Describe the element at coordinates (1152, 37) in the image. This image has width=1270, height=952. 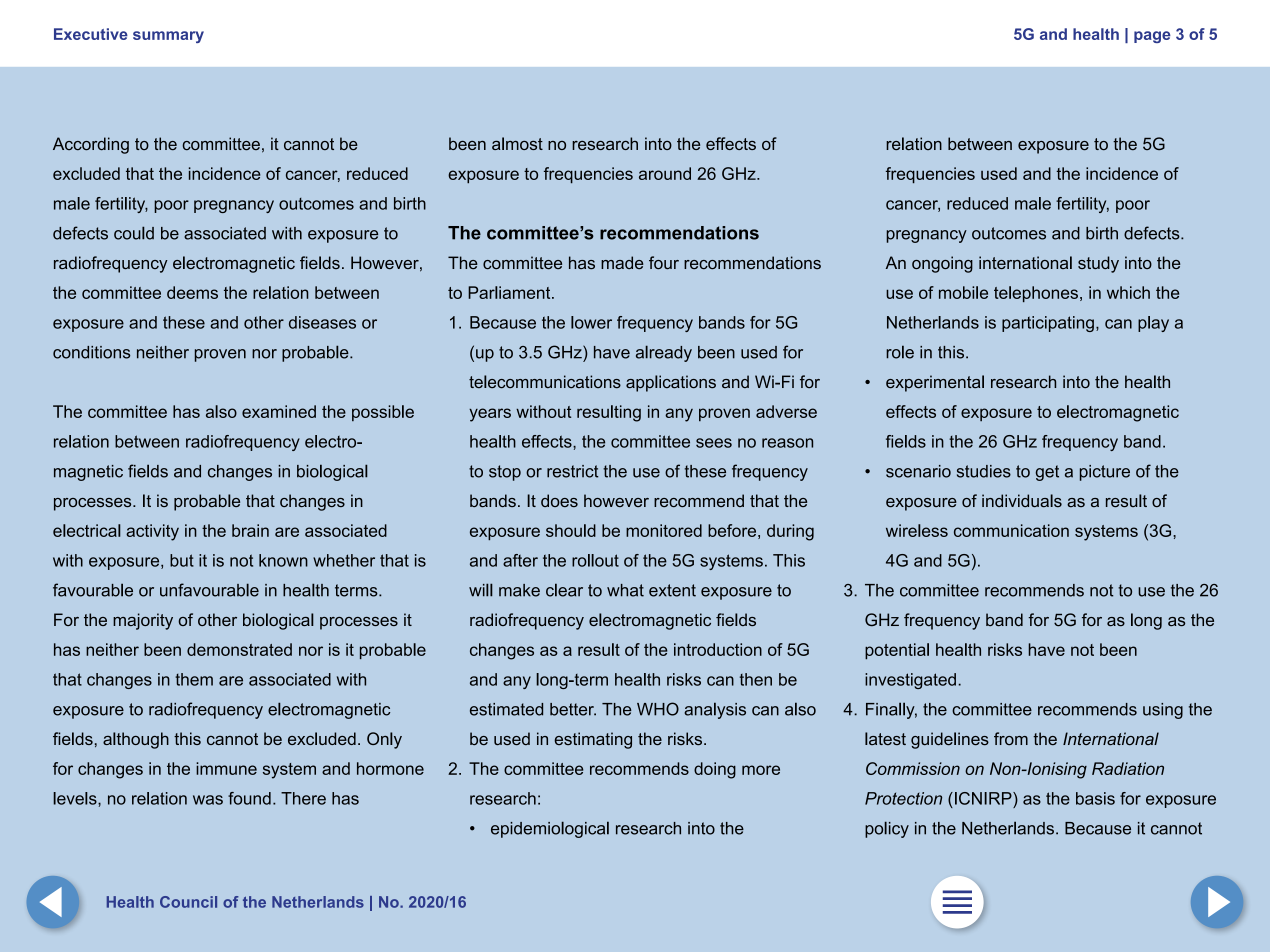
I see `page` at that location.
